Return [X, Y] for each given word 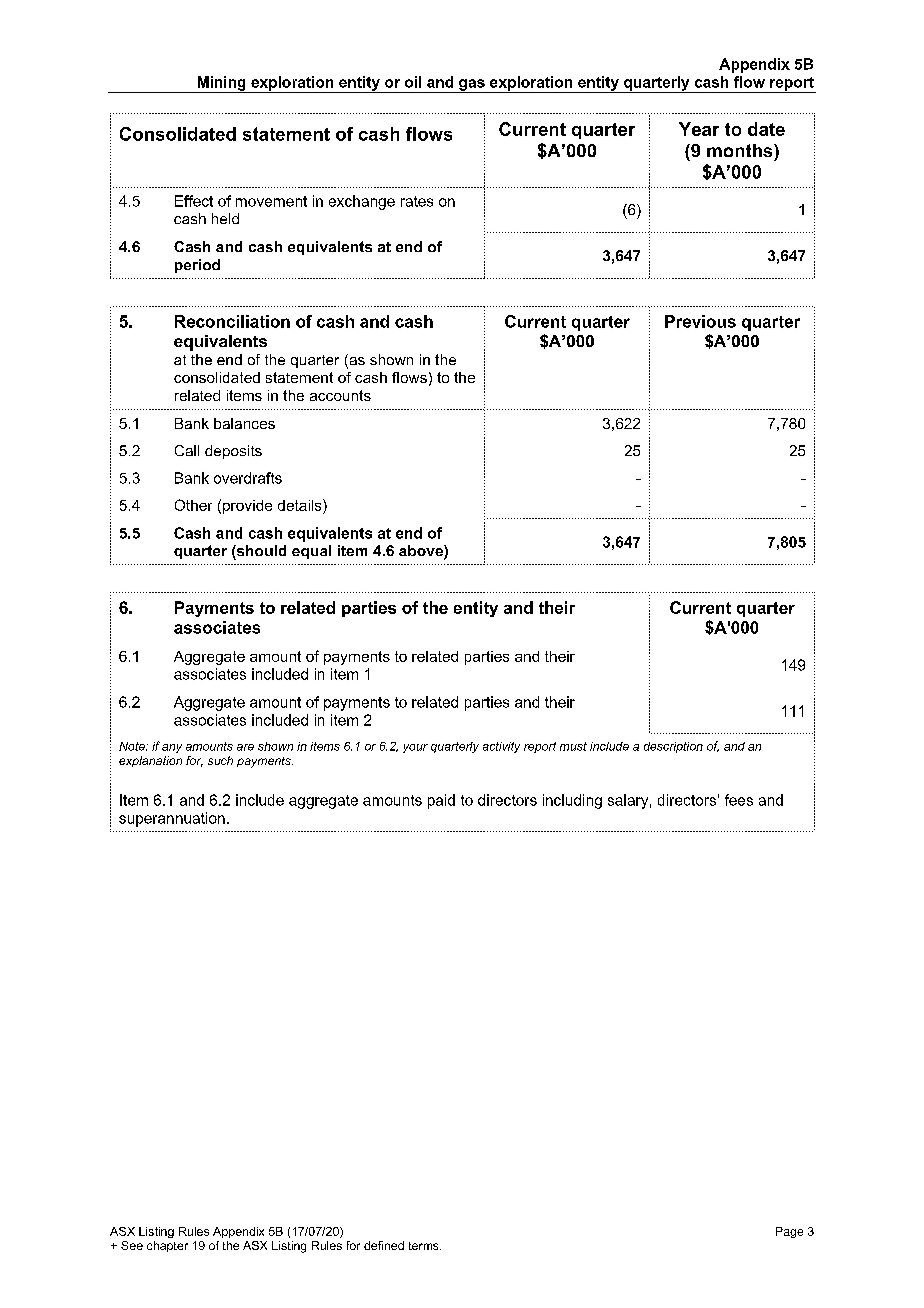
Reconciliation [232, 321]
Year [699, 129]
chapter [167, 1246]
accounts [340, 395]
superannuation [172, 819]
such [220, 760]
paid [441, 801]
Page [789, 1232]
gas [472, 86]
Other [193, 505]
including [572, 801]
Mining [221, 84]
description [673, 747]
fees [739, 800]
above [422, 552]
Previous [700, 321]
